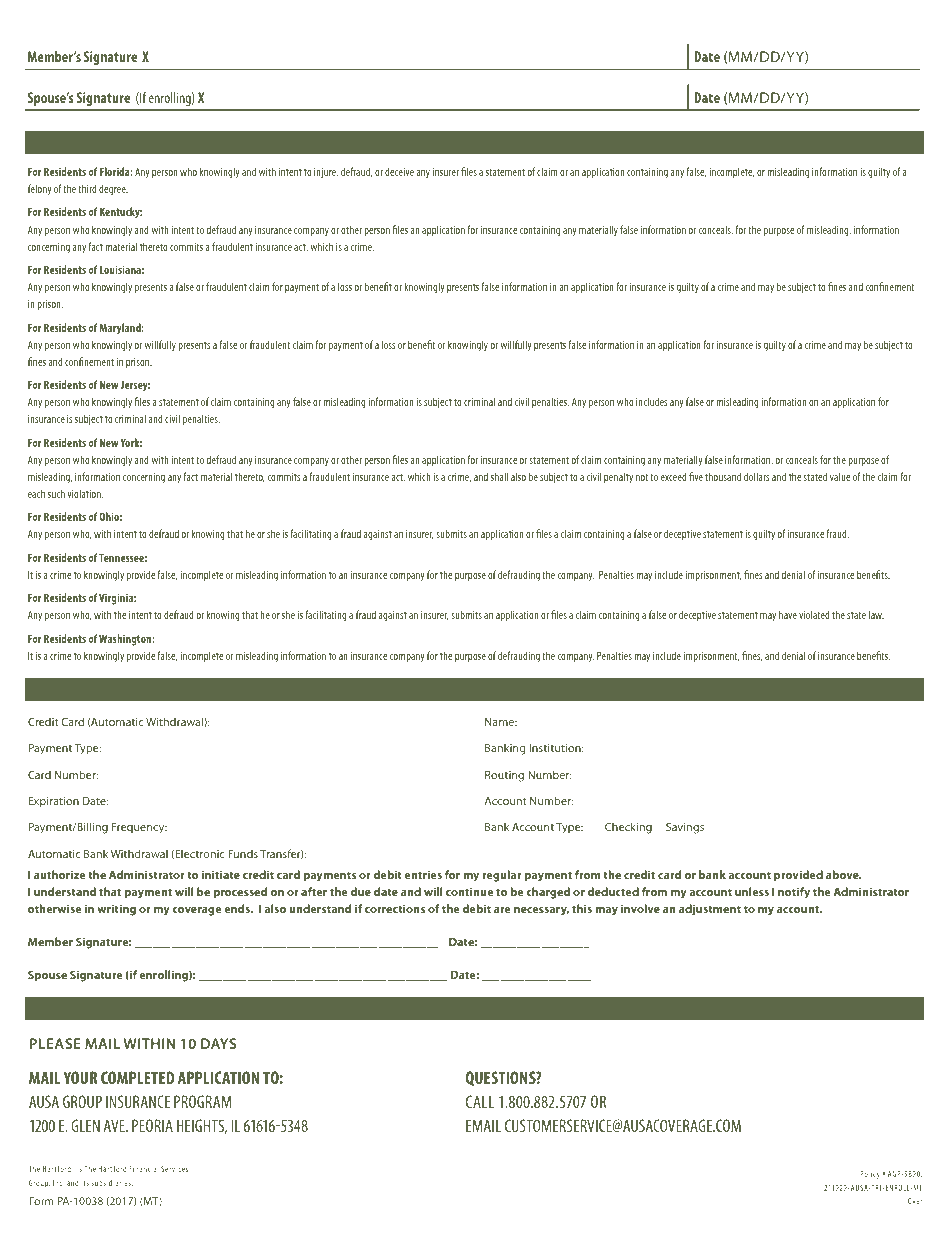 The width and height of the page is (952, 1233). I want to click on Savings, so click(685, 828).
